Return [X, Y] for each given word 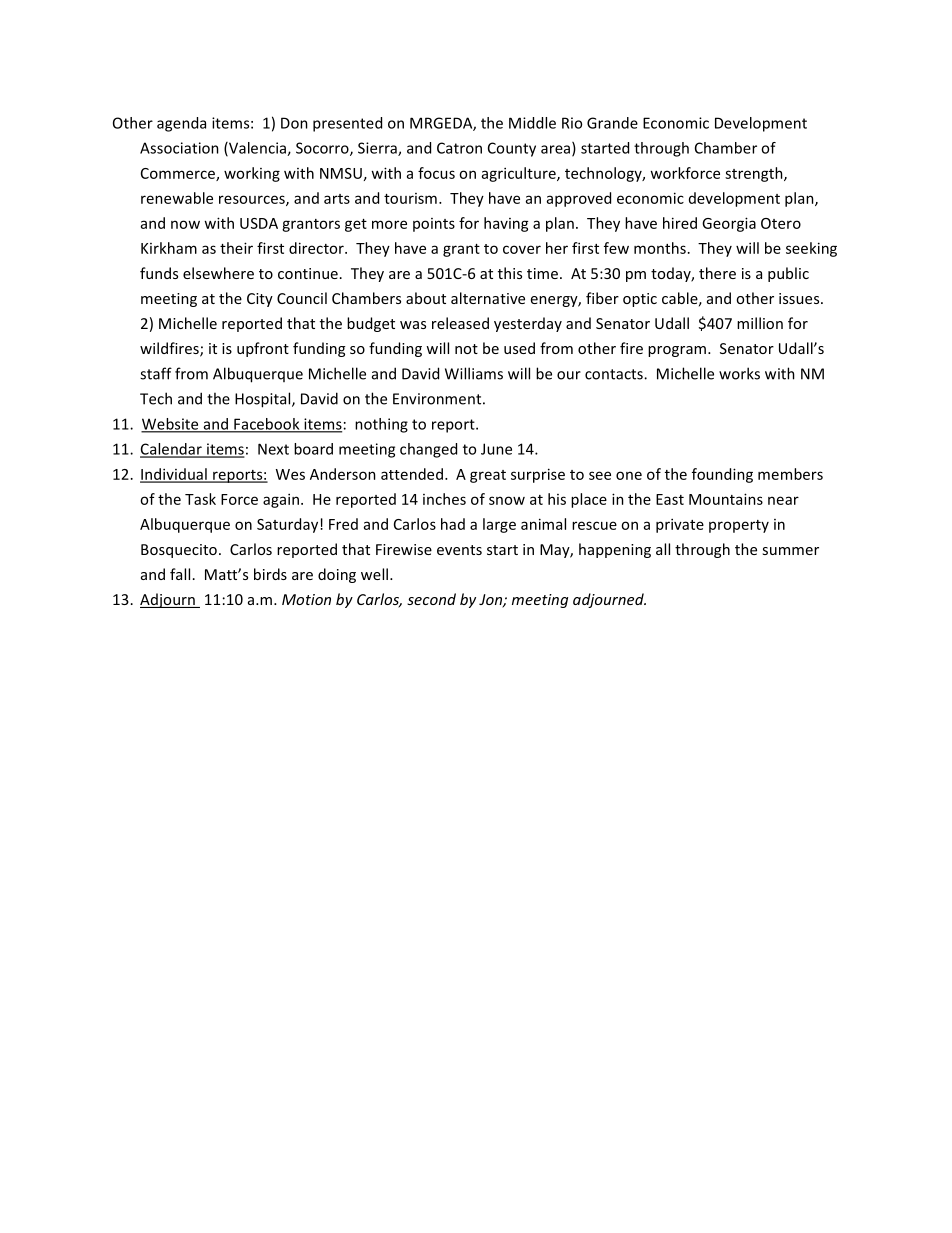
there [717, 273]
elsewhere [218, 273]
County [512, 149]
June [496, 449]
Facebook [267, 425]
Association [179, 148]
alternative [488, 298]
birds [270, 574]
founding [722, 475]
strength [755, 174]
